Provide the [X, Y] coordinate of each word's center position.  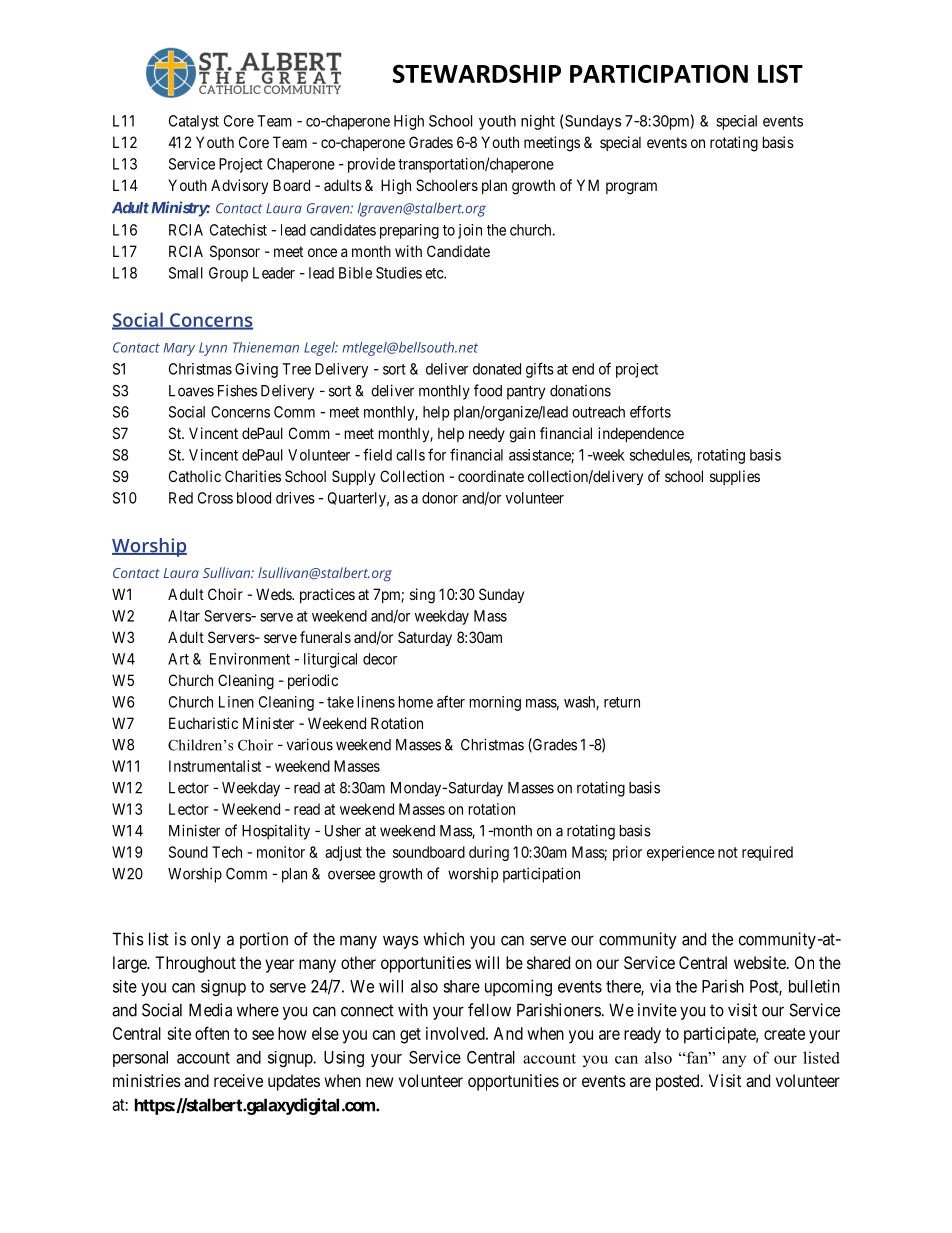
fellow [489, 1010]
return [622, 702]
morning [495, 703]
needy [487, 434]
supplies [735, 477]
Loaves [191, 391]
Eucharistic [203, 723]
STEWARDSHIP [477, 73]
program [631, 188]
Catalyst [194, 122]
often [212, 1033]
